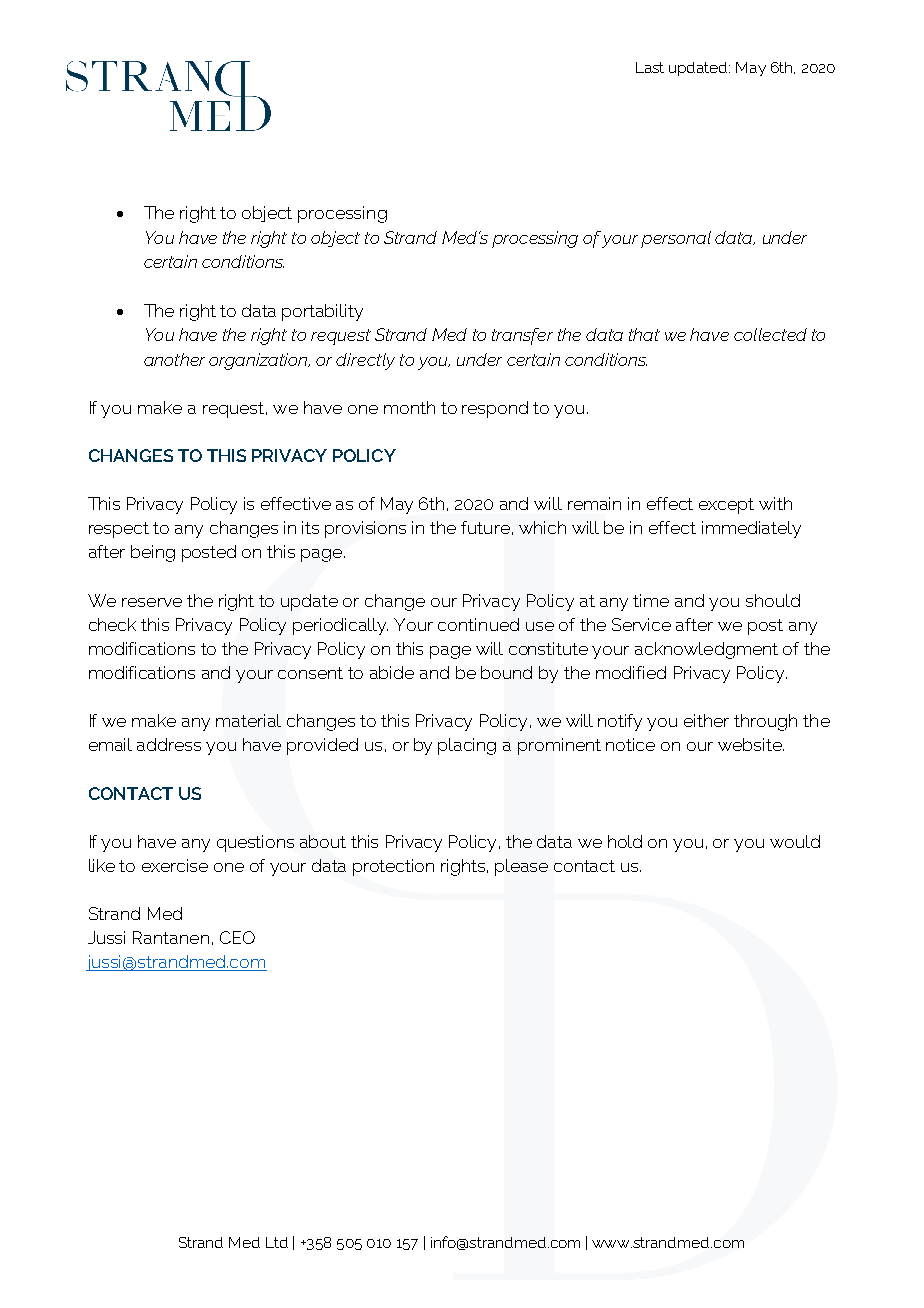  What do you see at coordinates (152, 602) in the document?
I see `reserve` at bounding box center [152, 602].
